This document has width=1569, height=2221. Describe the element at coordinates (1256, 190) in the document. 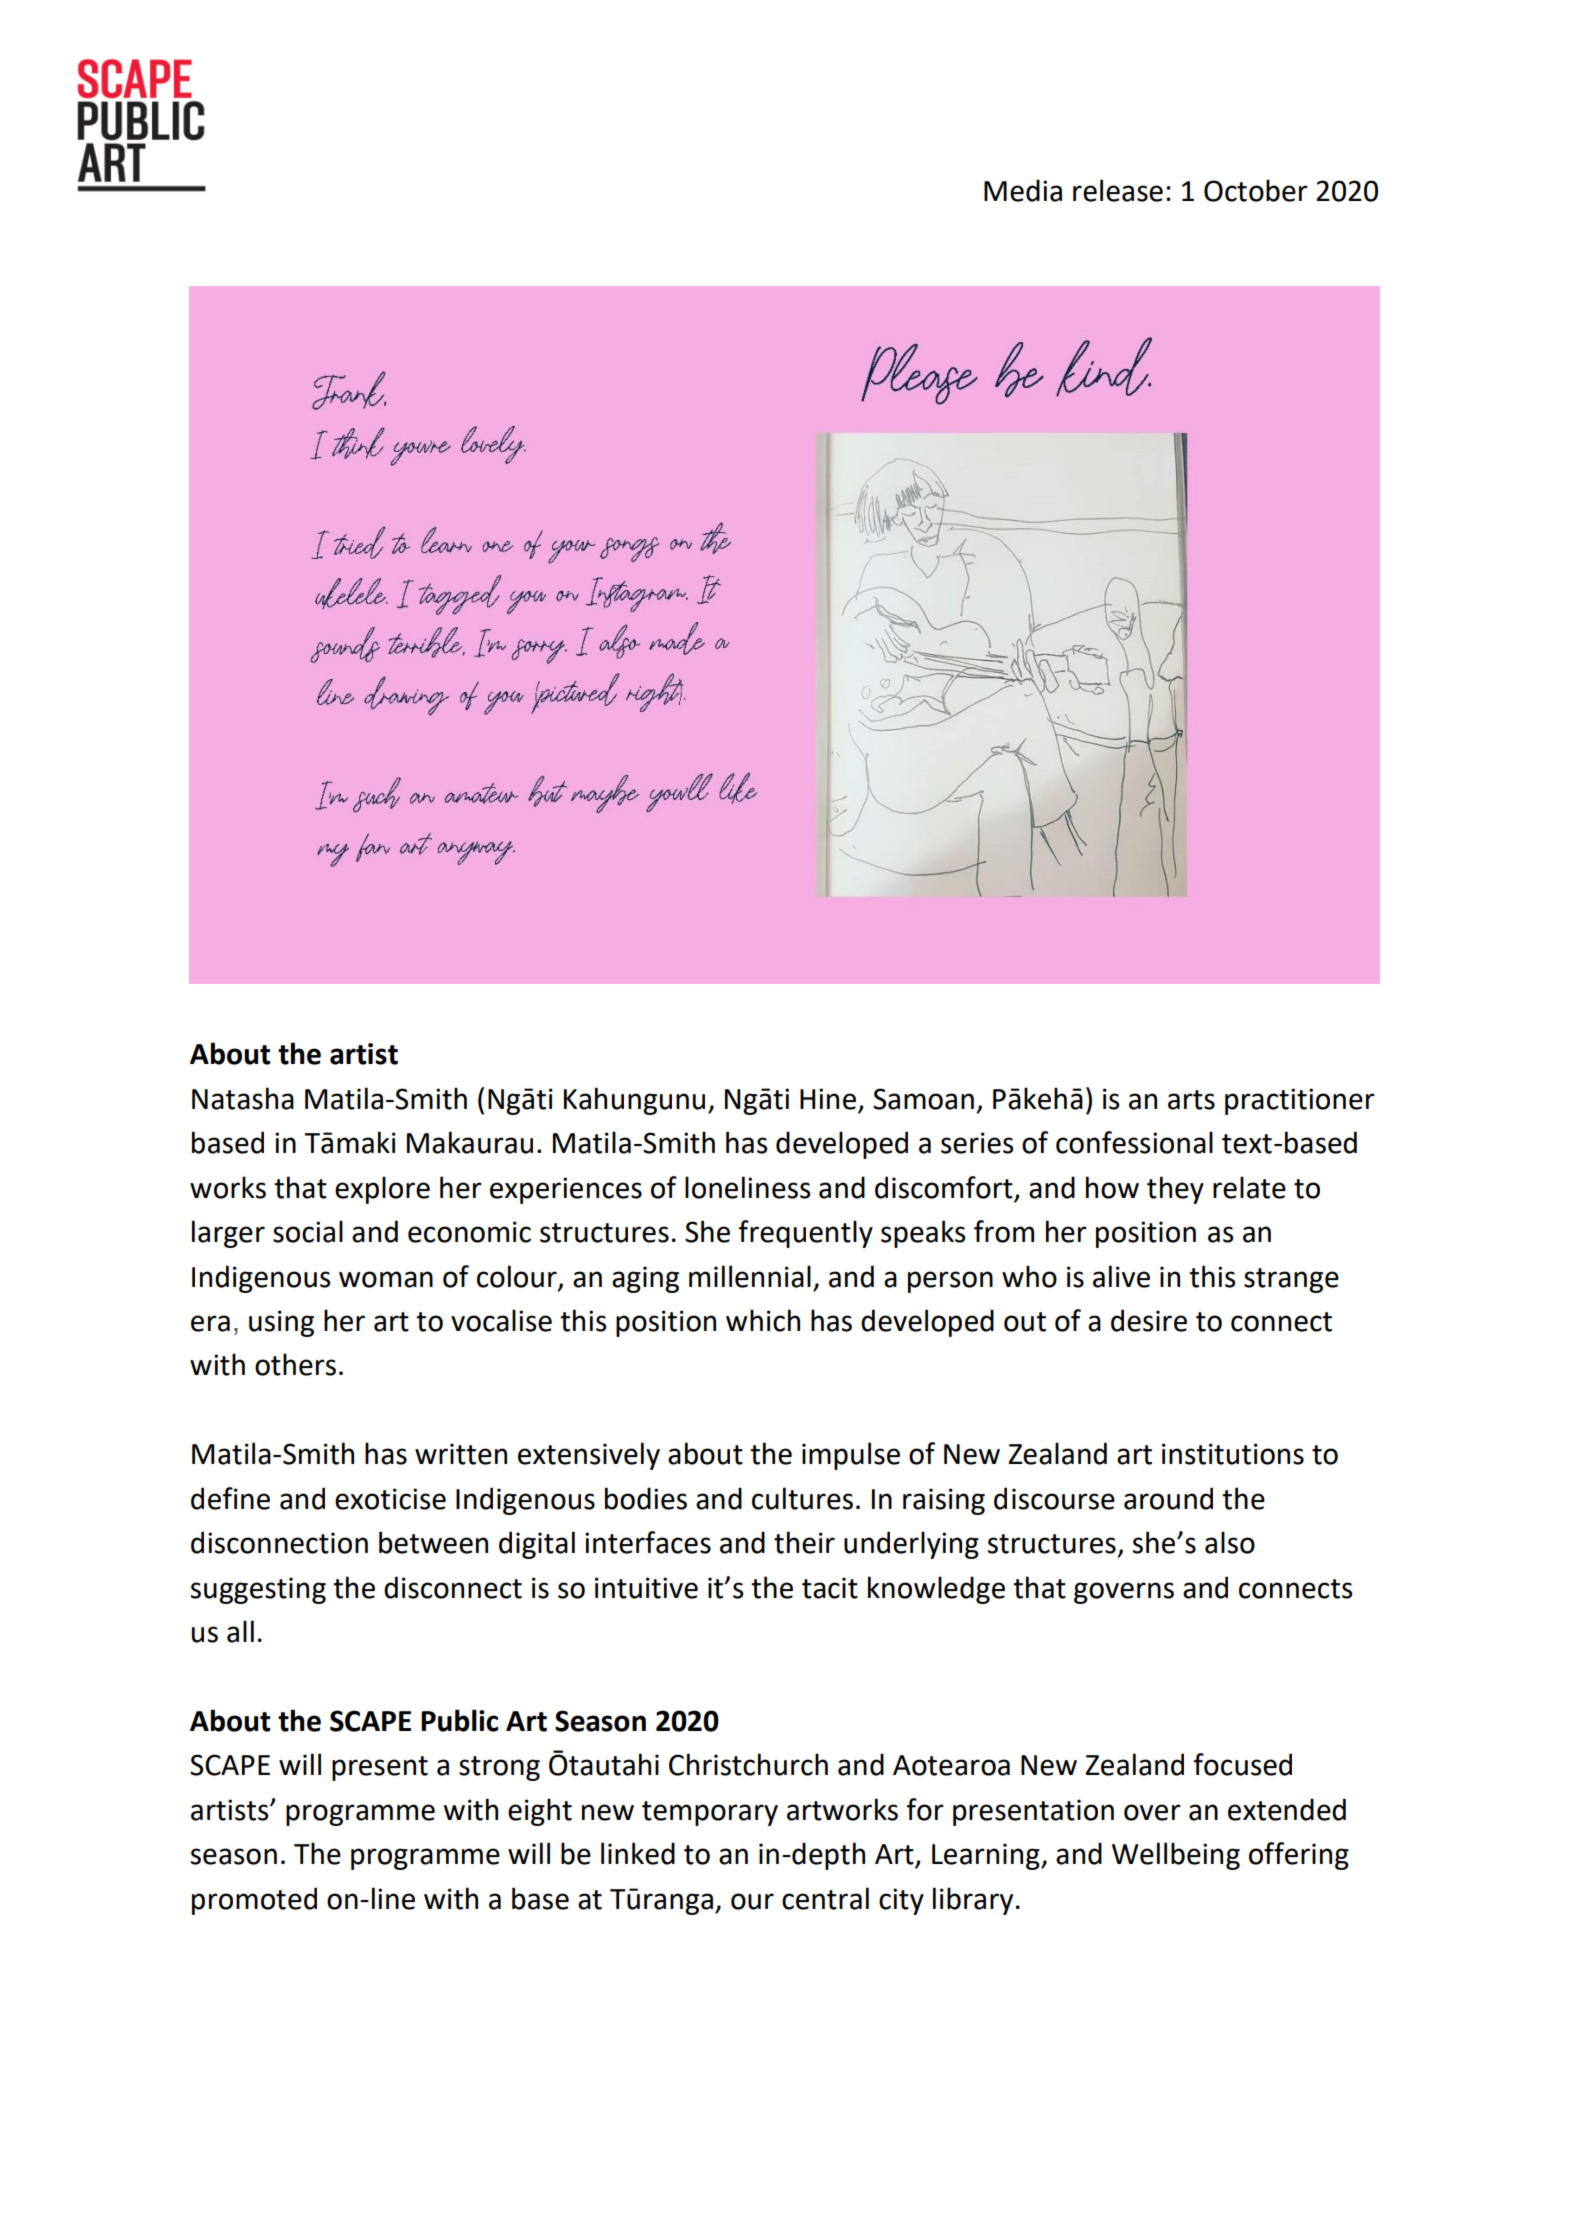

I see `October` at that location.
